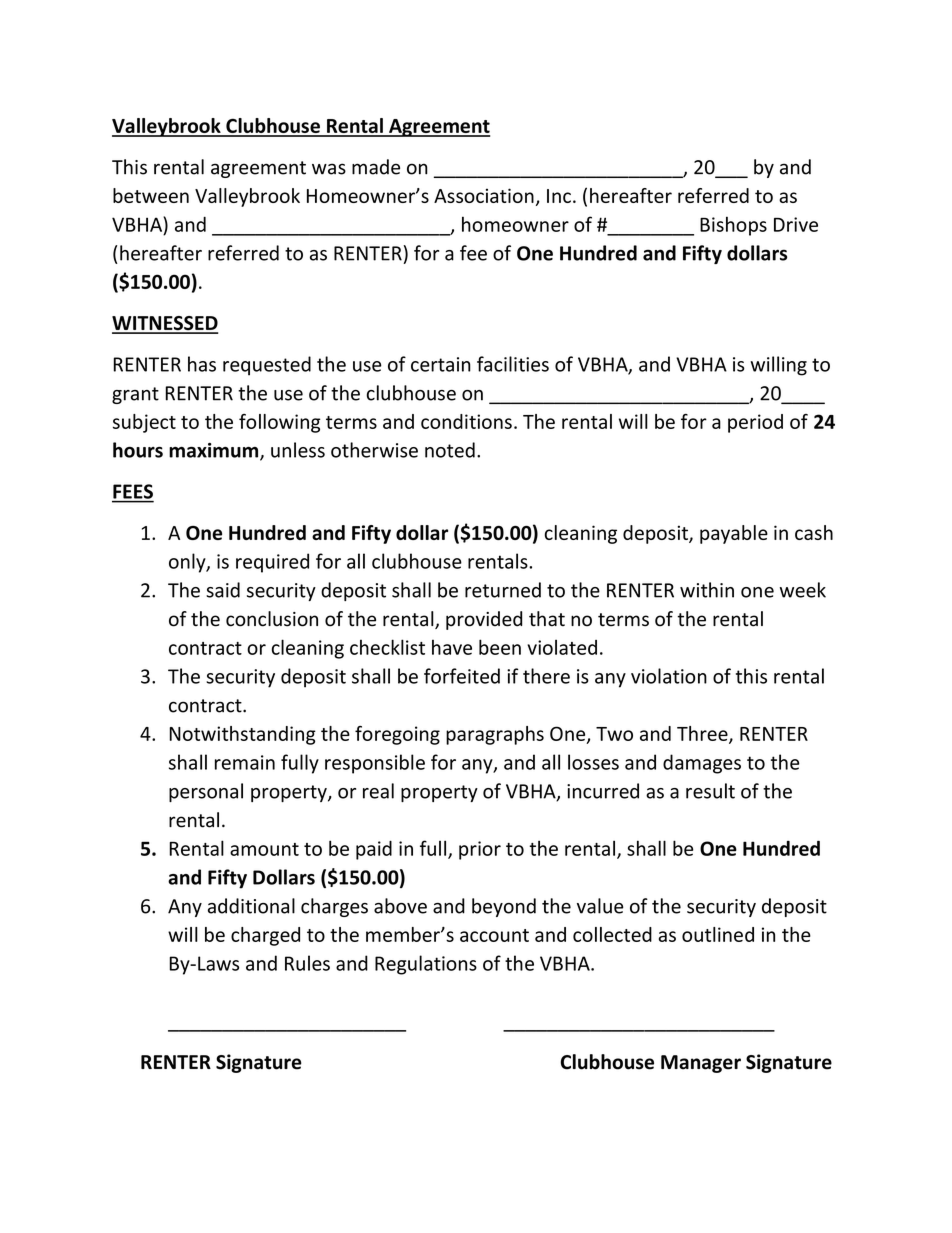 This page has width=952, height=1233. I want to click on Association, so click(484, 195).
